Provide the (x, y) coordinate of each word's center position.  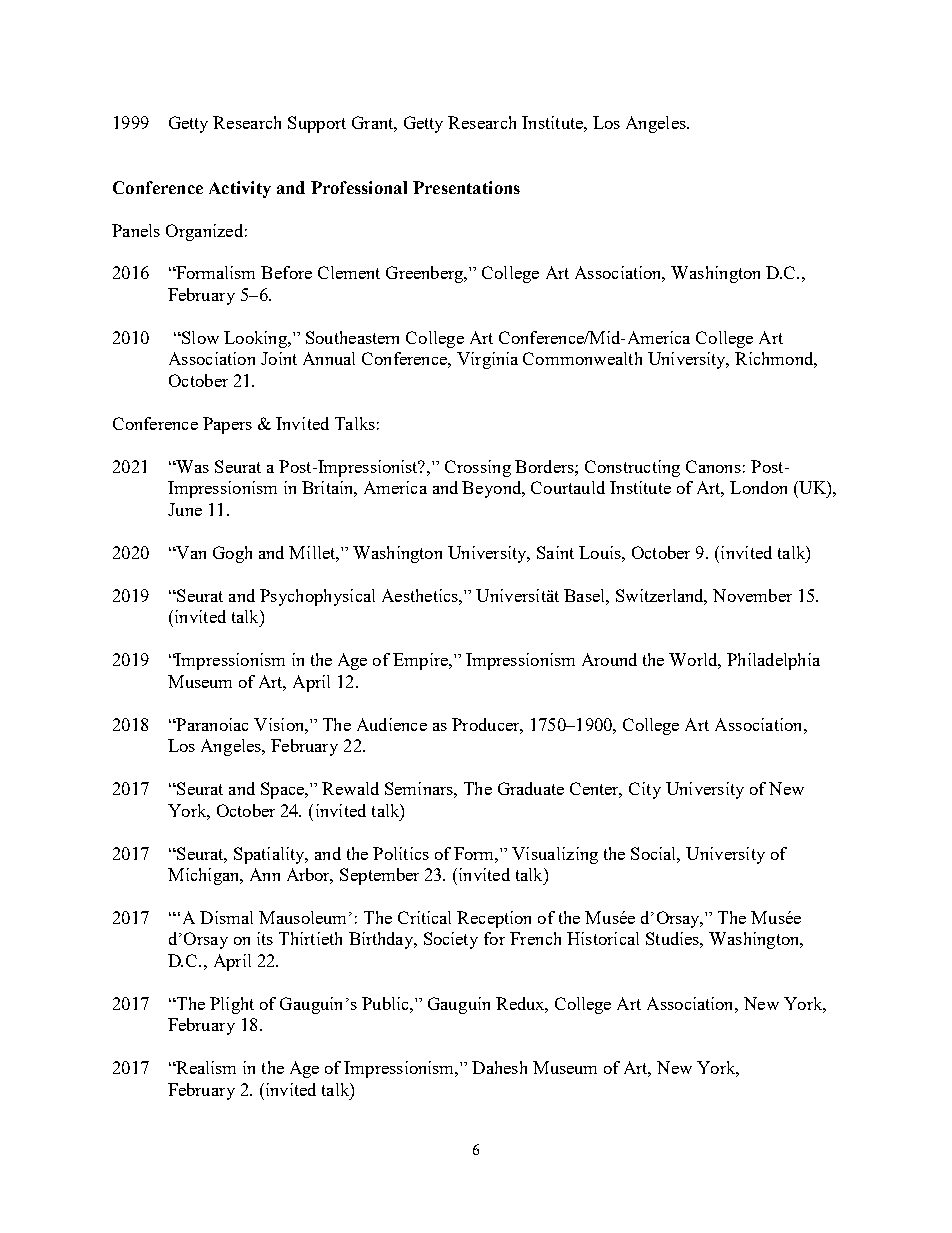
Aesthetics (421, 595)
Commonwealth (582, 358)
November (752, 595)
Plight (232, 1005)
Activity (240, 189)
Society (451, 940)
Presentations (466, 187)
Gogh (232, 554)
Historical (603, 938)
